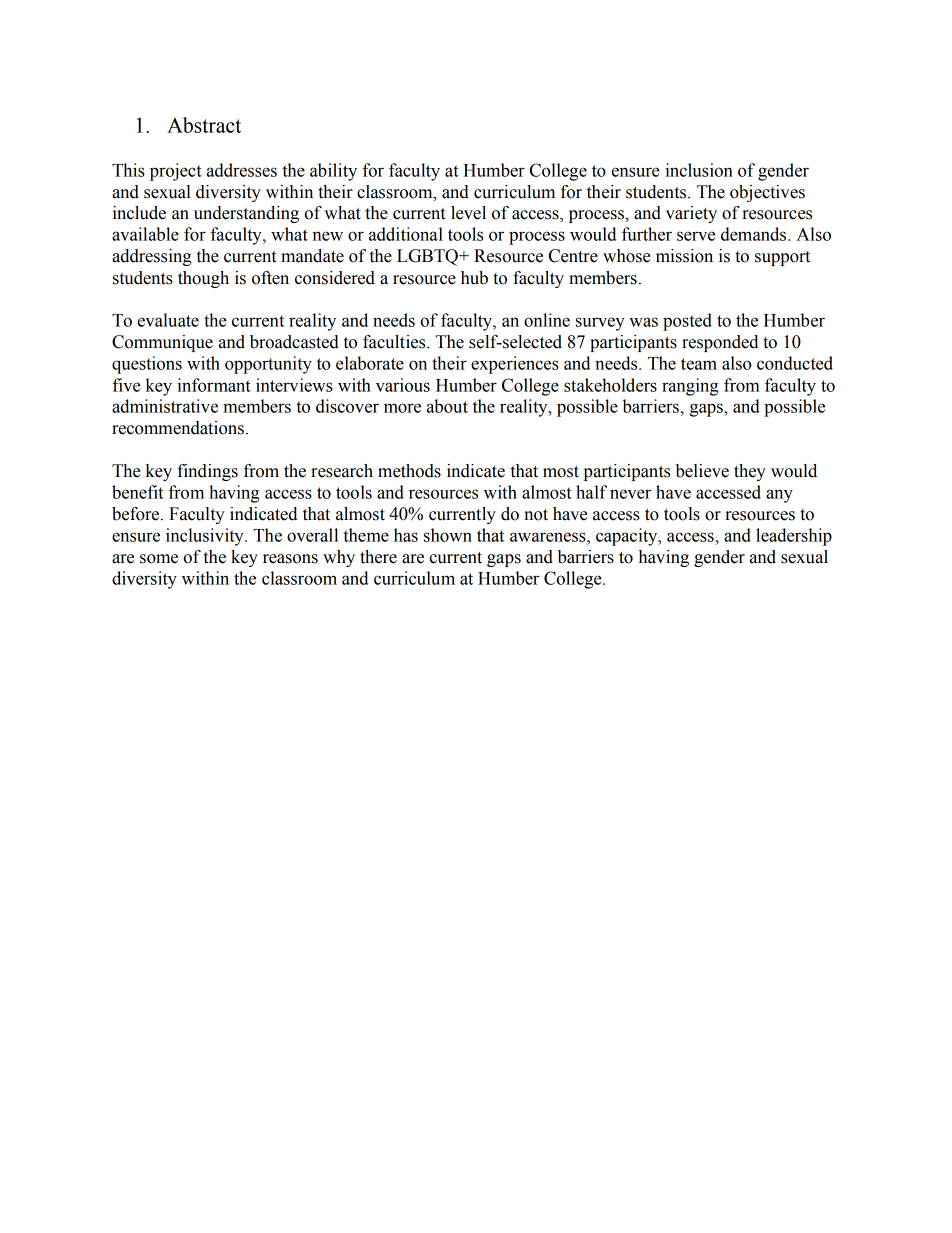  Describe the element at coordinates (699, 170) in the document. I see `inclusion` at that location.
